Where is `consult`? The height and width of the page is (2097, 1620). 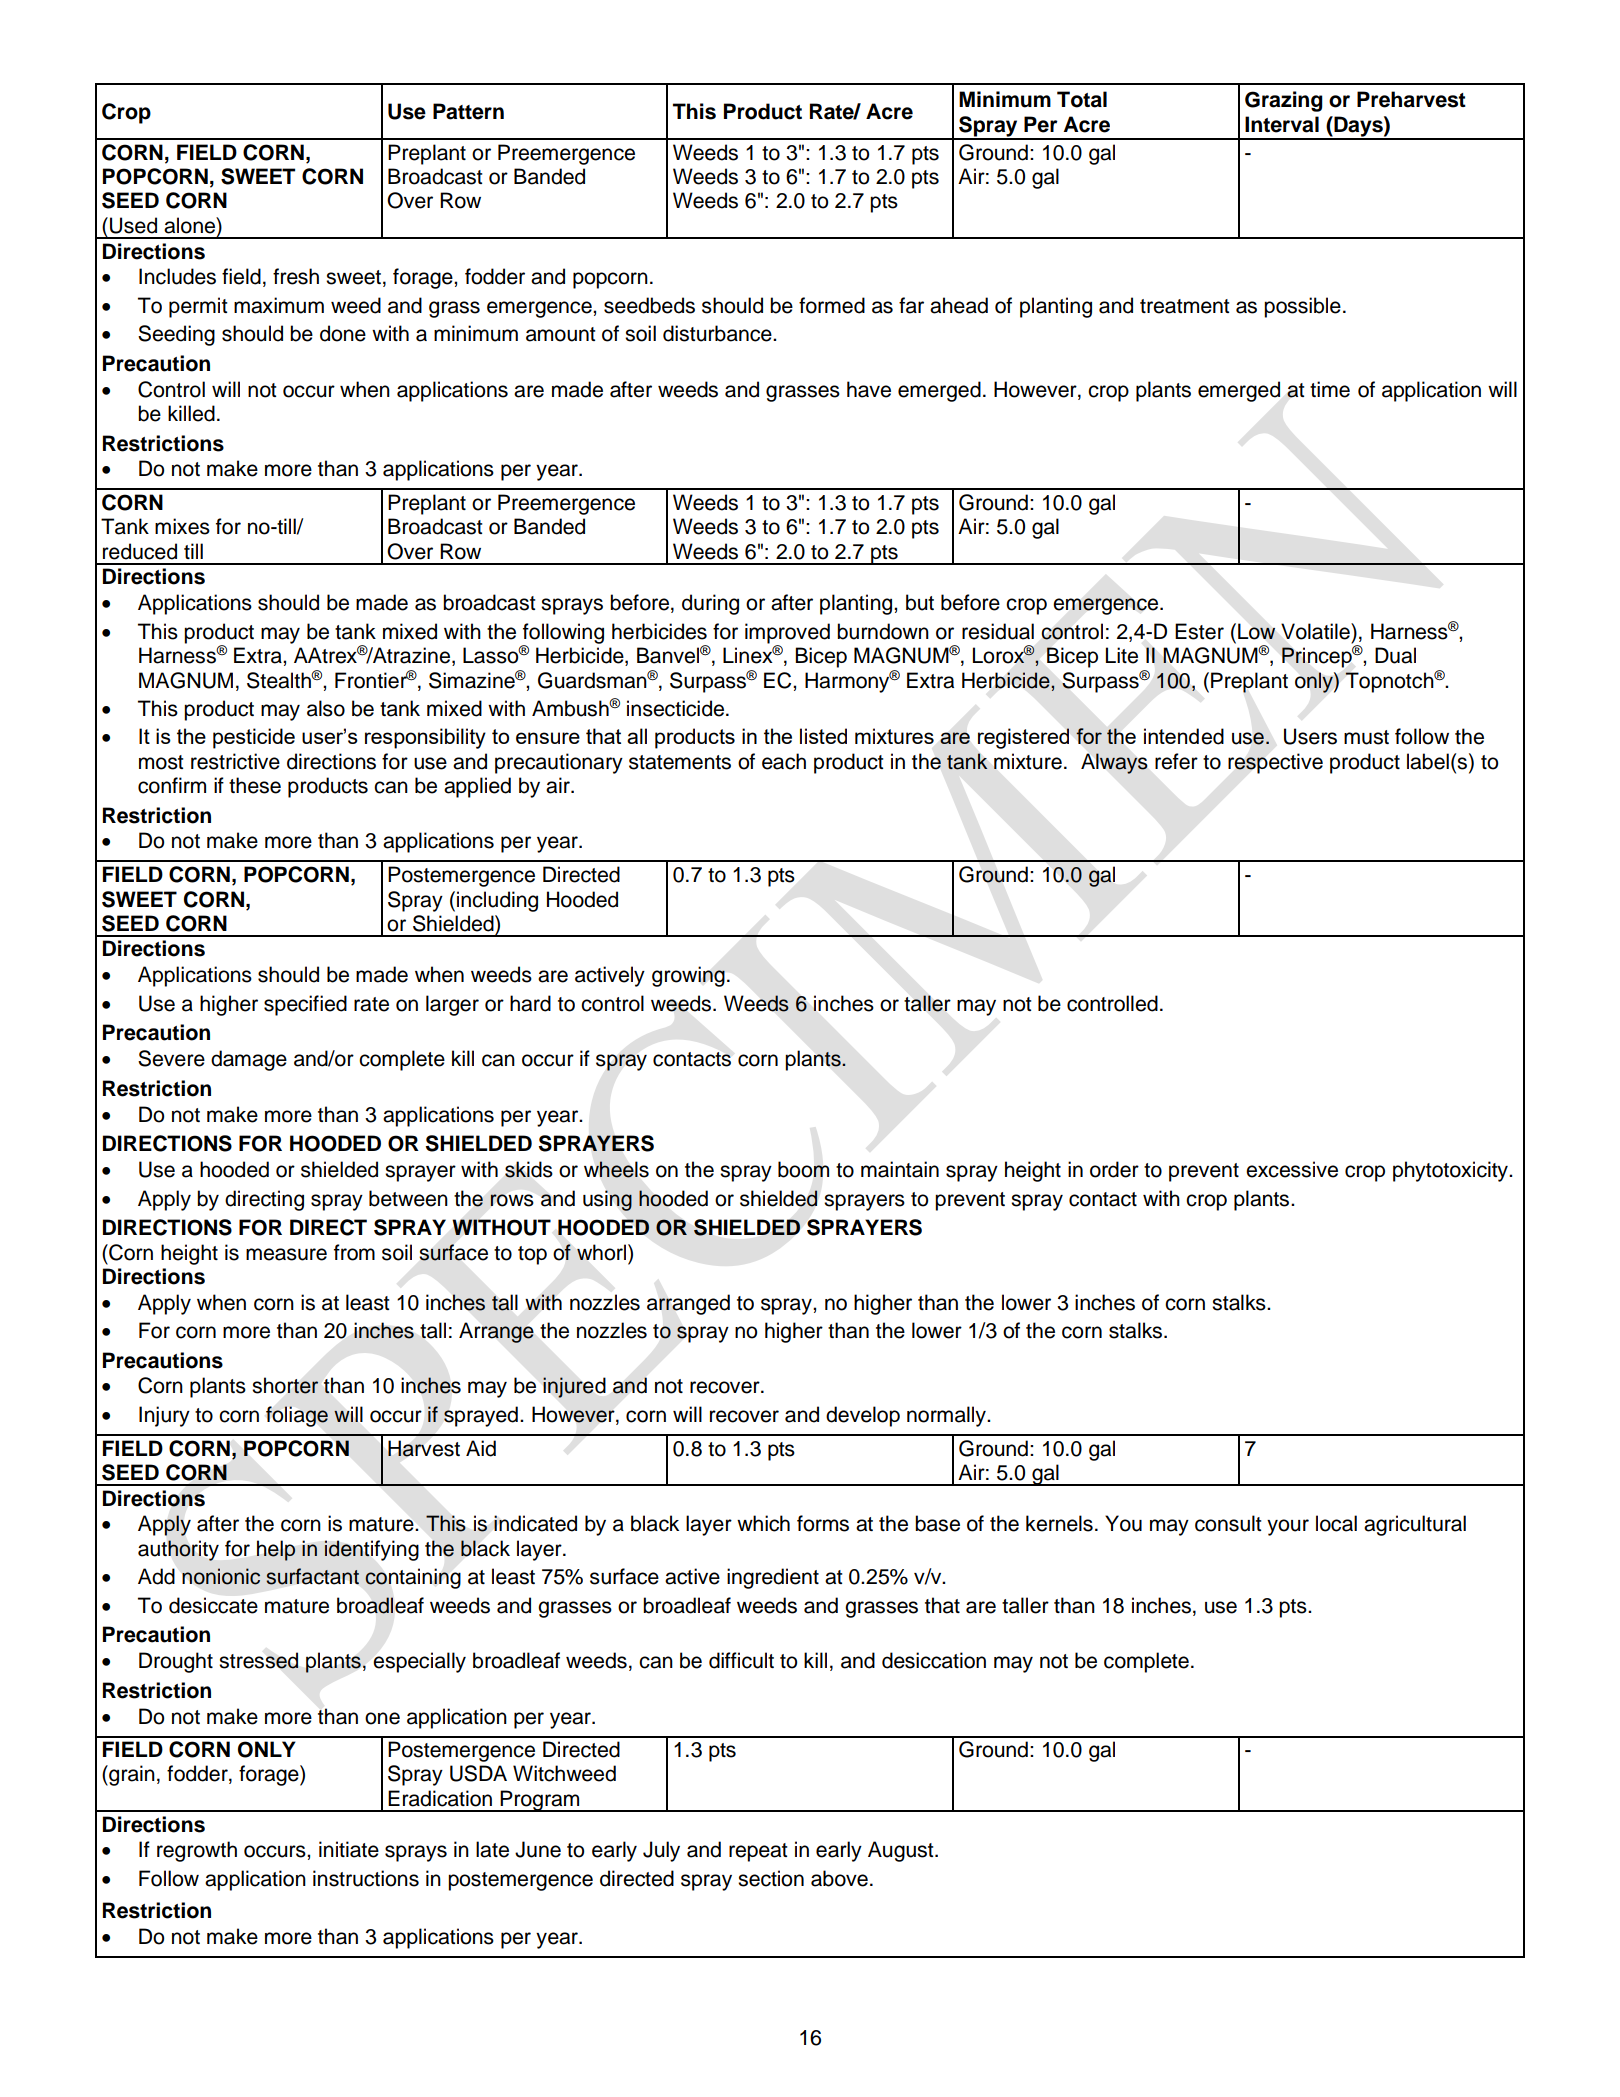 consult is located at coordinates (1228, 1523).
